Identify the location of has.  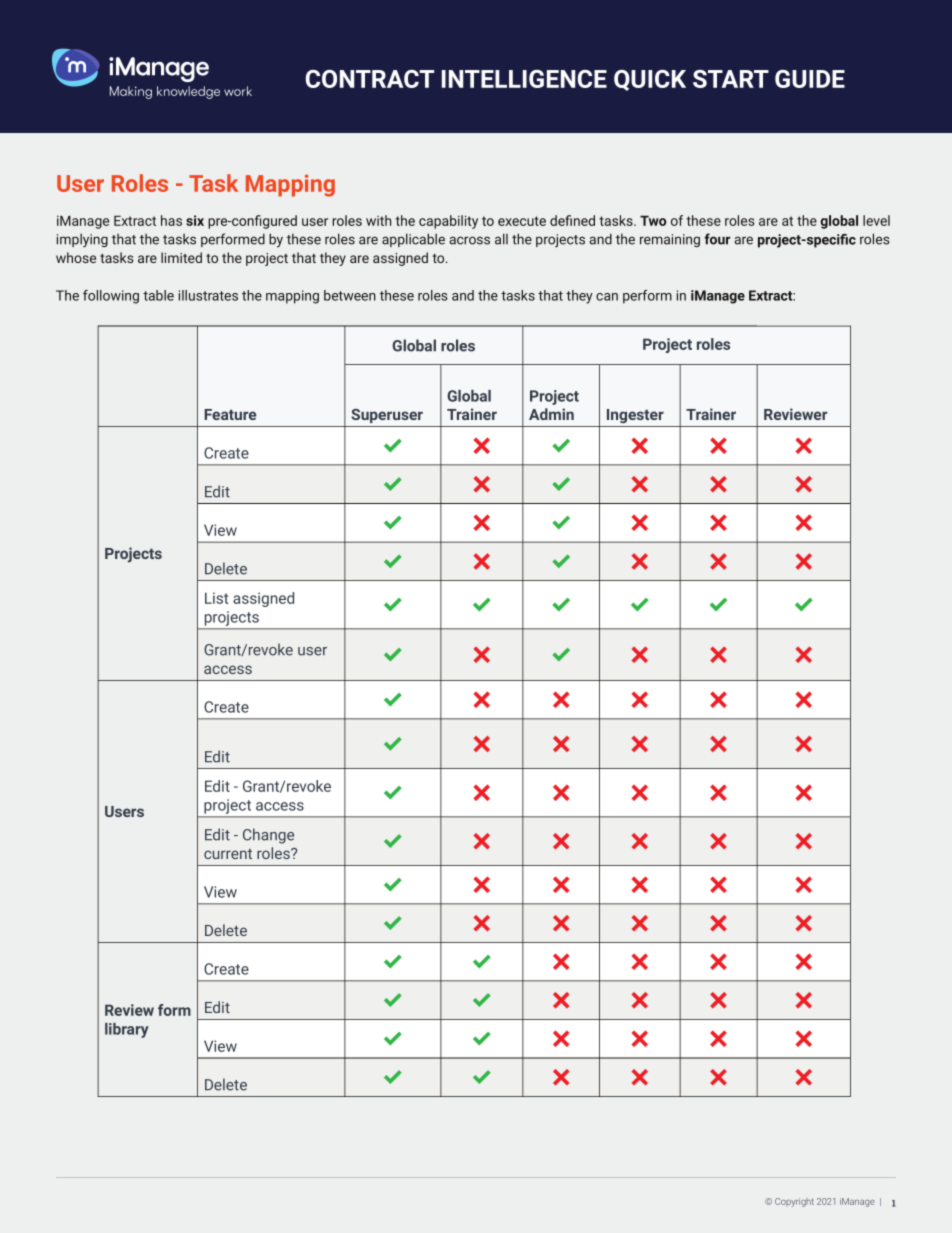
(171, 220).
